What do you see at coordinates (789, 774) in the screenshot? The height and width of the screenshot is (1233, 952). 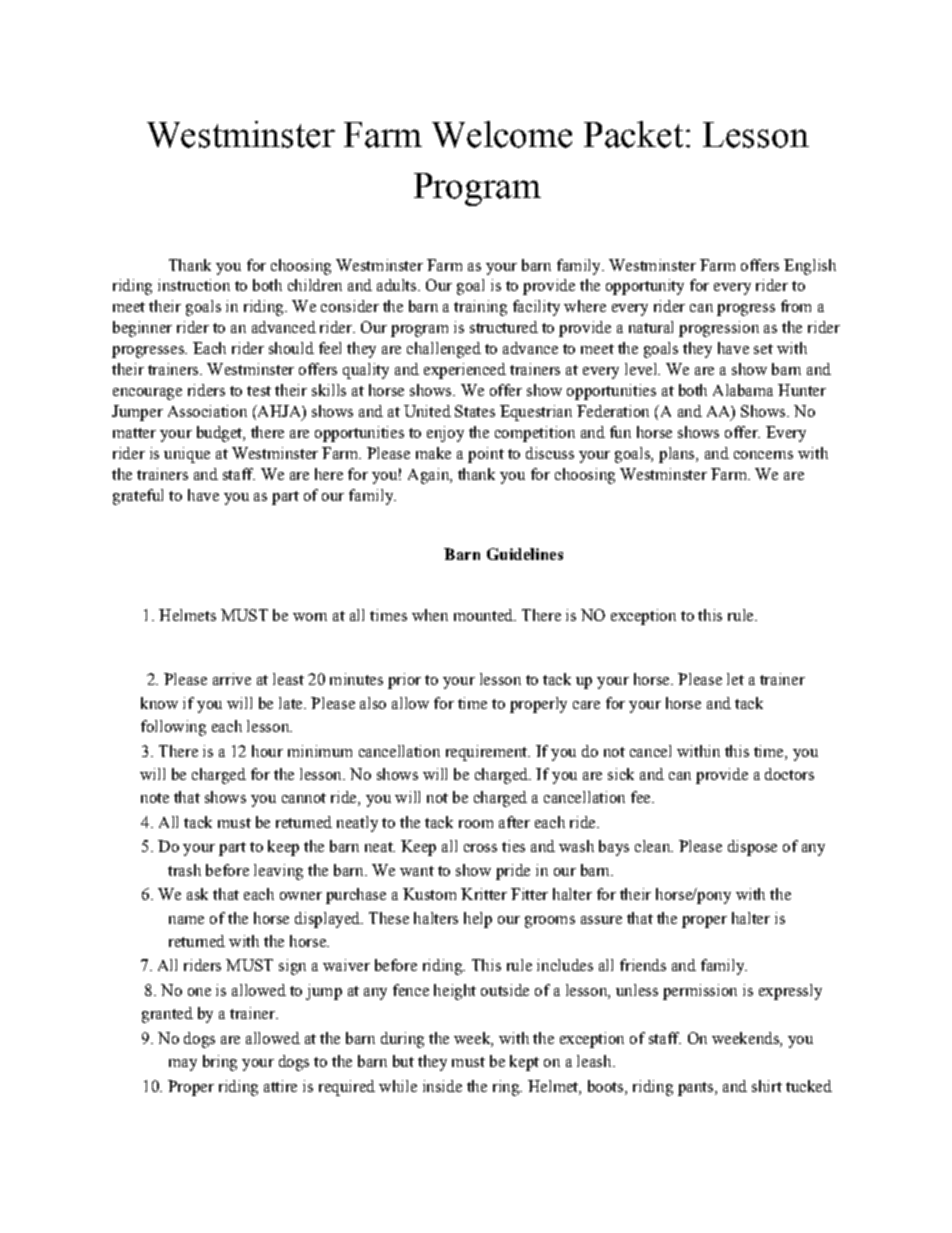 I see `doctors` at bounding box center [789, 774].
